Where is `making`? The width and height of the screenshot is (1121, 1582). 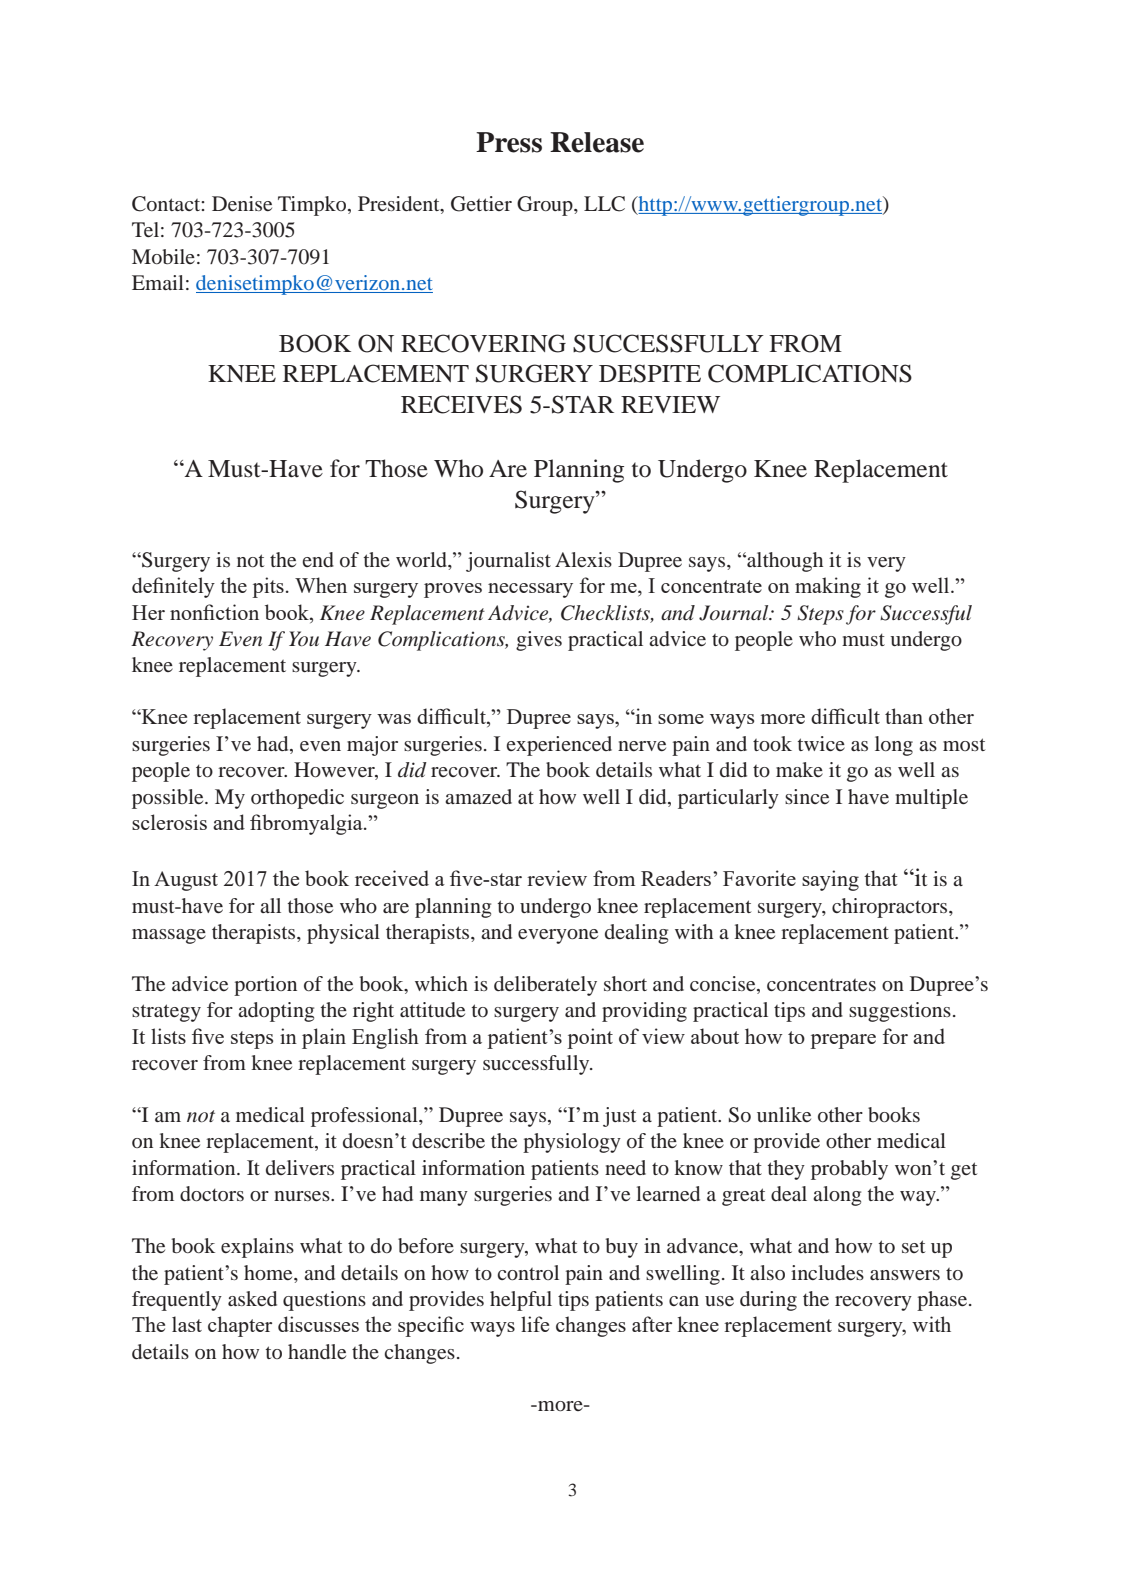 making is located at coordinates (828, 587).
